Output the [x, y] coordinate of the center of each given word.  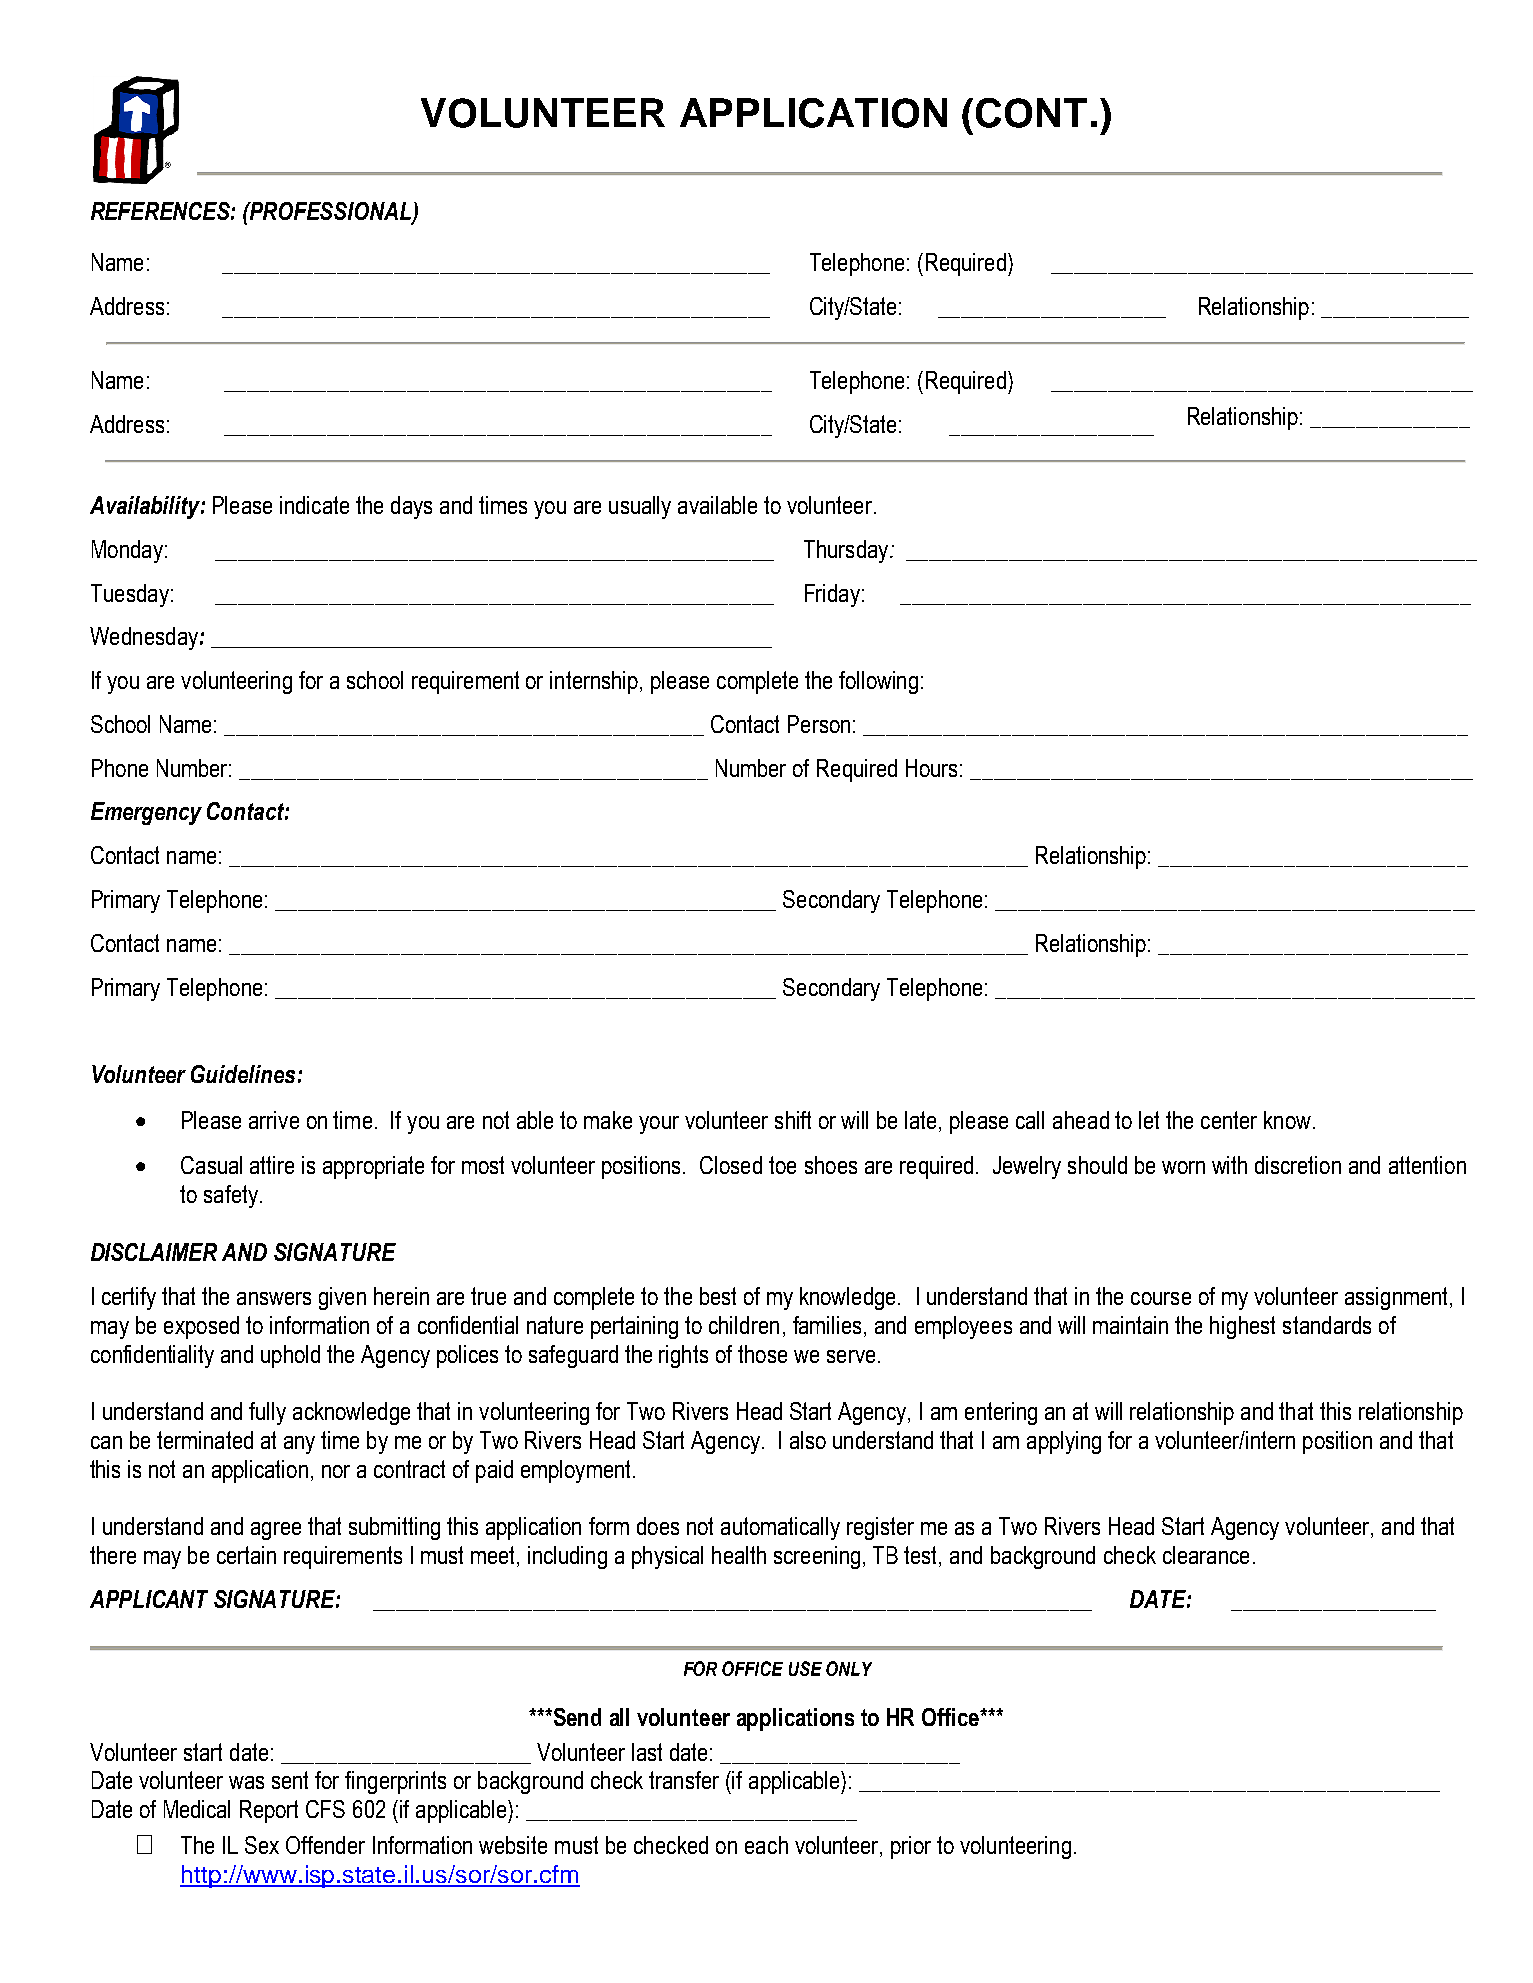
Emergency [146, 813]
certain [246, 1555]
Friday [832, 595]
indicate [314, 505]
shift [793, 1120]
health [739, 1555]
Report [269, 1811]
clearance [1206, 1555]
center [1229, 1120]
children [744, 1325]
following [878, 682]
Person [819, 724]
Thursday [847, 551]
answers [274, 1298]
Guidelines [243, 1074]
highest [1242, 1327]
